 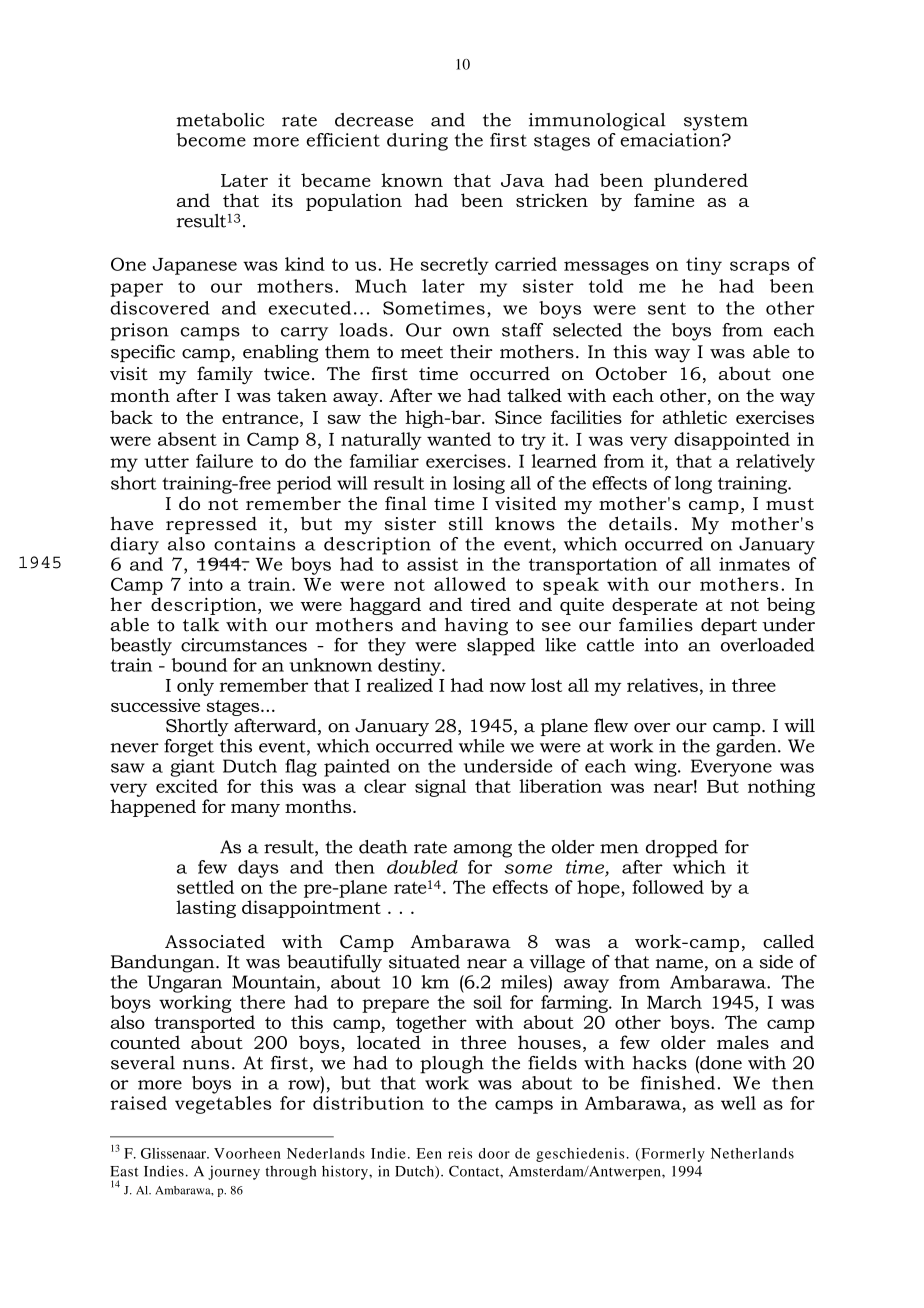 I want to click on during, so click(x=417, y=142).
